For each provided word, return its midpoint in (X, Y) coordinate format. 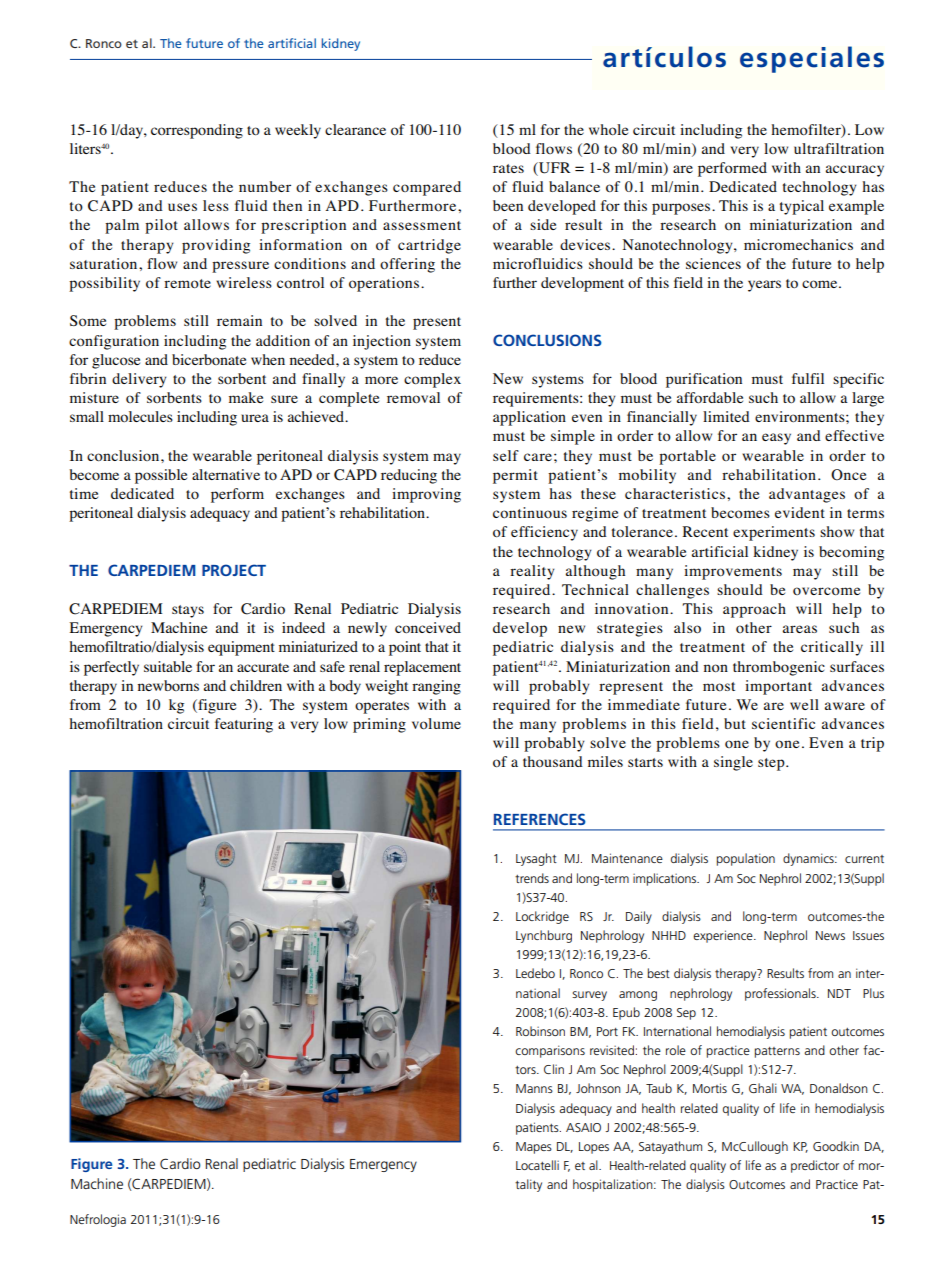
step (772, 764)
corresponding (197, 131)
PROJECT (234, 570)
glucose (116, 361)
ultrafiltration (839, 148)
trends (532, 878)
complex (432, 380)
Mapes (534, 1148)
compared (427, 188)
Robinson (540, 1031)
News (830, 935)
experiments (774, 533)
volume (436, 723)
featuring (244, 725)
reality (532, 572)
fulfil (808, 378)
